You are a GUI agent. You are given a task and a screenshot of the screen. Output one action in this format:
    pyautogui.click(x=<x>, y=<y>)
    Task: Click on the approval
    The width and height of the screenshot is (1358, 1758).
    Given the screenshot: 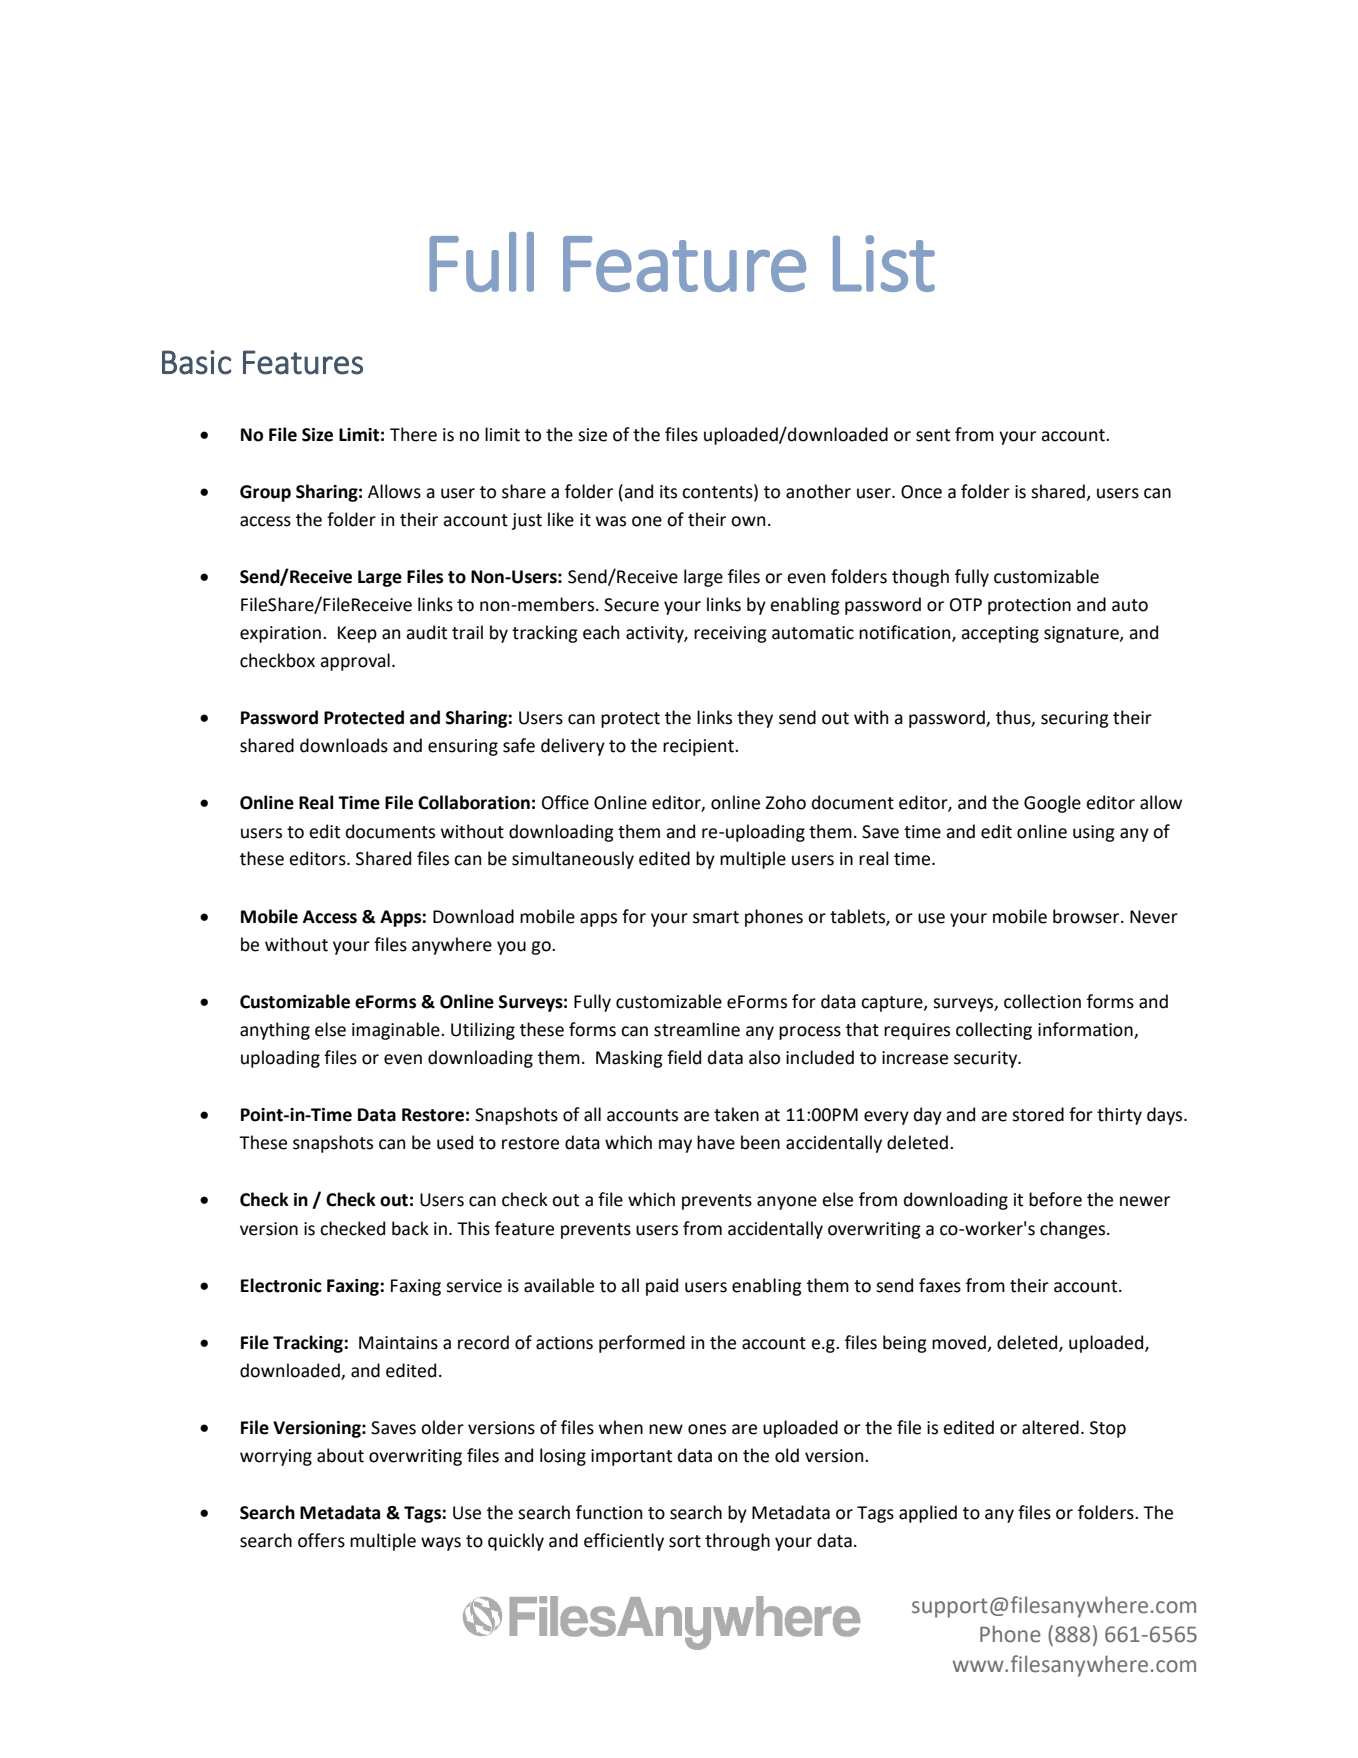 What is the action you would take?
    pyautogui.click(x=355, y=662)
